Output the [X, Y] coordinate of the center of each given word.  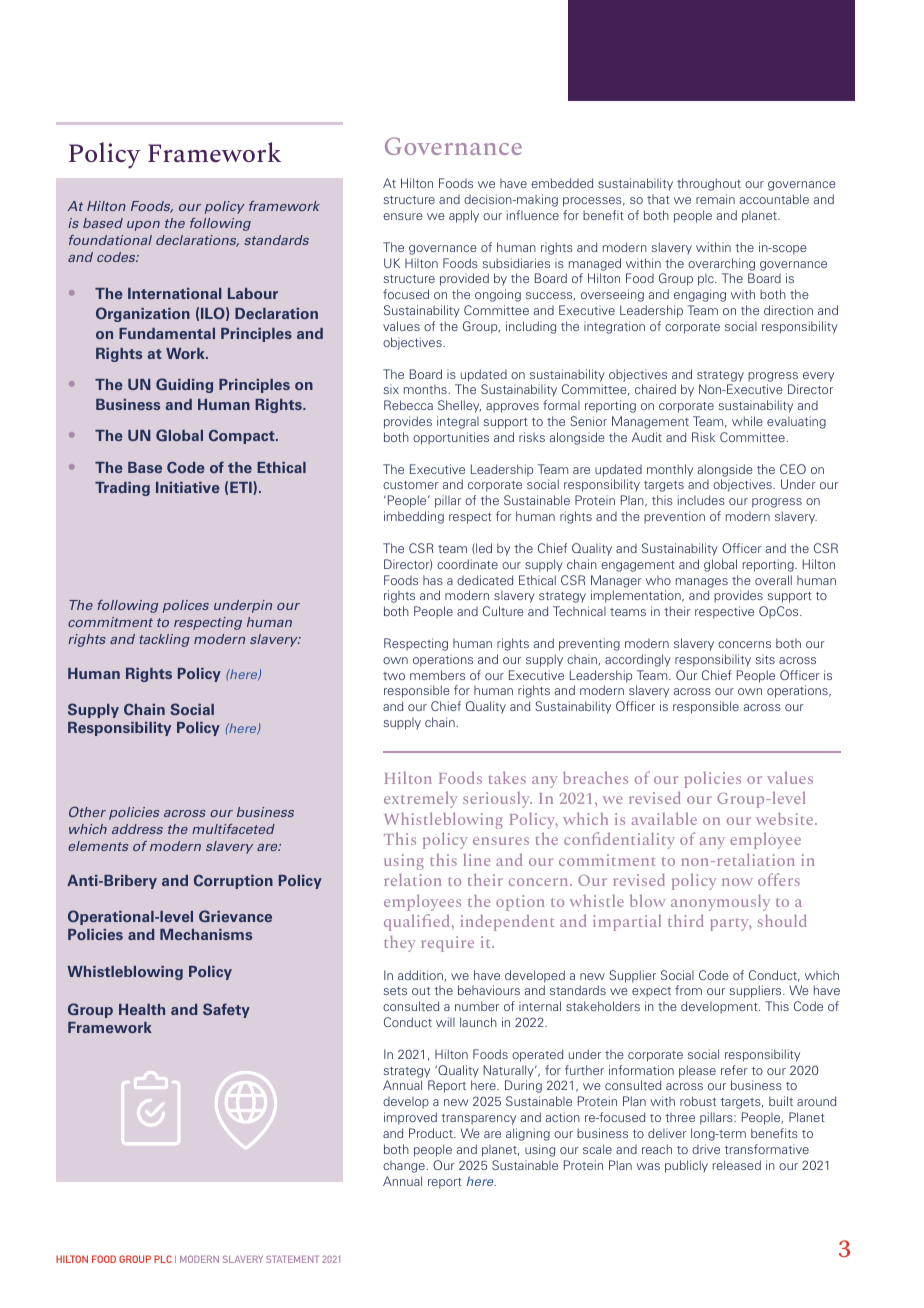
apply [464, 216]
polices [186, 606]
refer [734, 1070]
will [445, 1022]
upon [143, 226]
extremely [421, 799]
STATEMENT [292, 1259]
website [786, 818]
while [747, 421]
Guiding [184, 385]
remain [715, 199]
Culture [503, 611]
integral [458, 422]
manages [702, 583]
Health [142, 1009]
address [137, 829]
